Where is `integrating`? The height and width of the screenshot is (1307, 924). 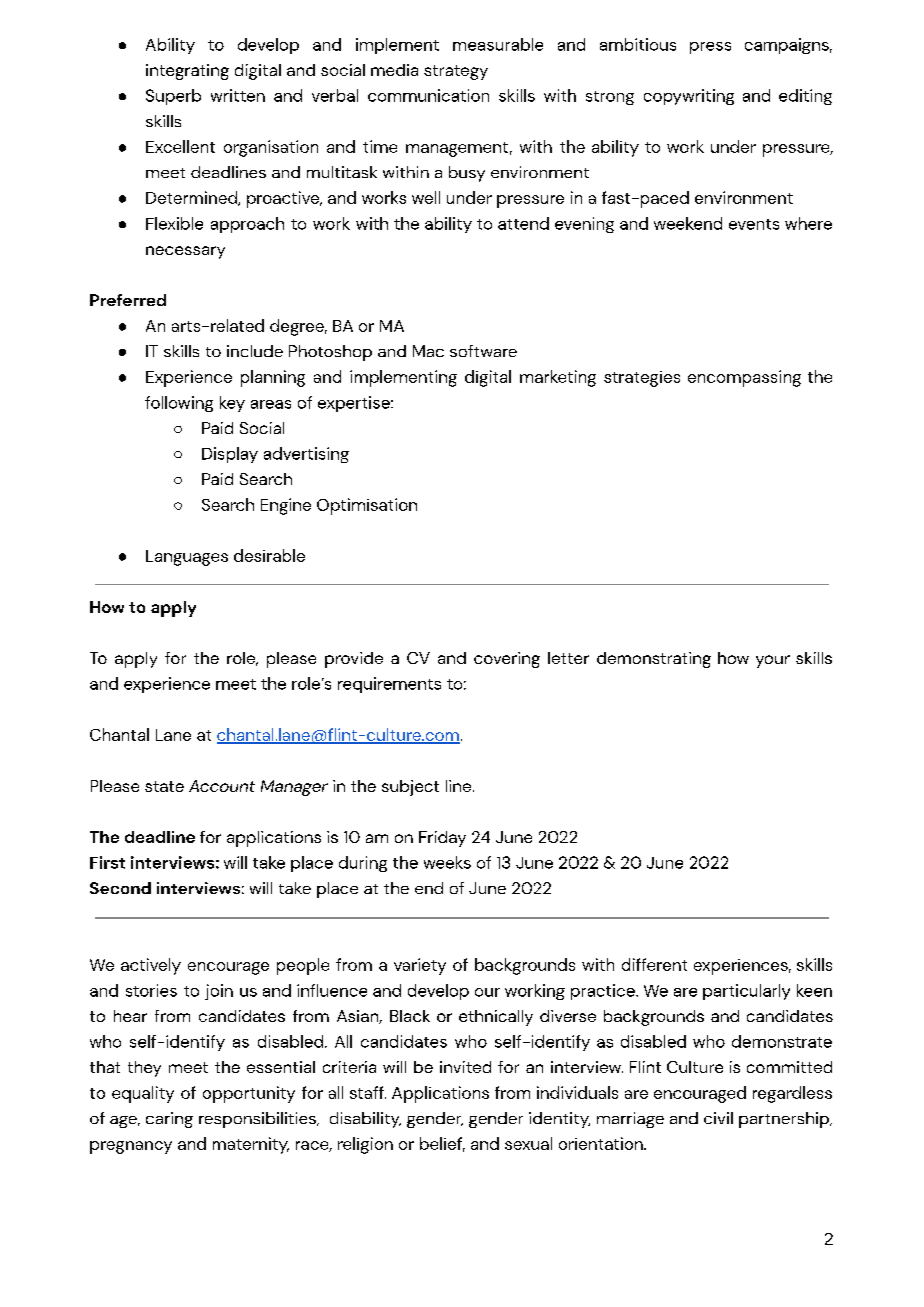 integrating is located at coordinates (187, 72).
